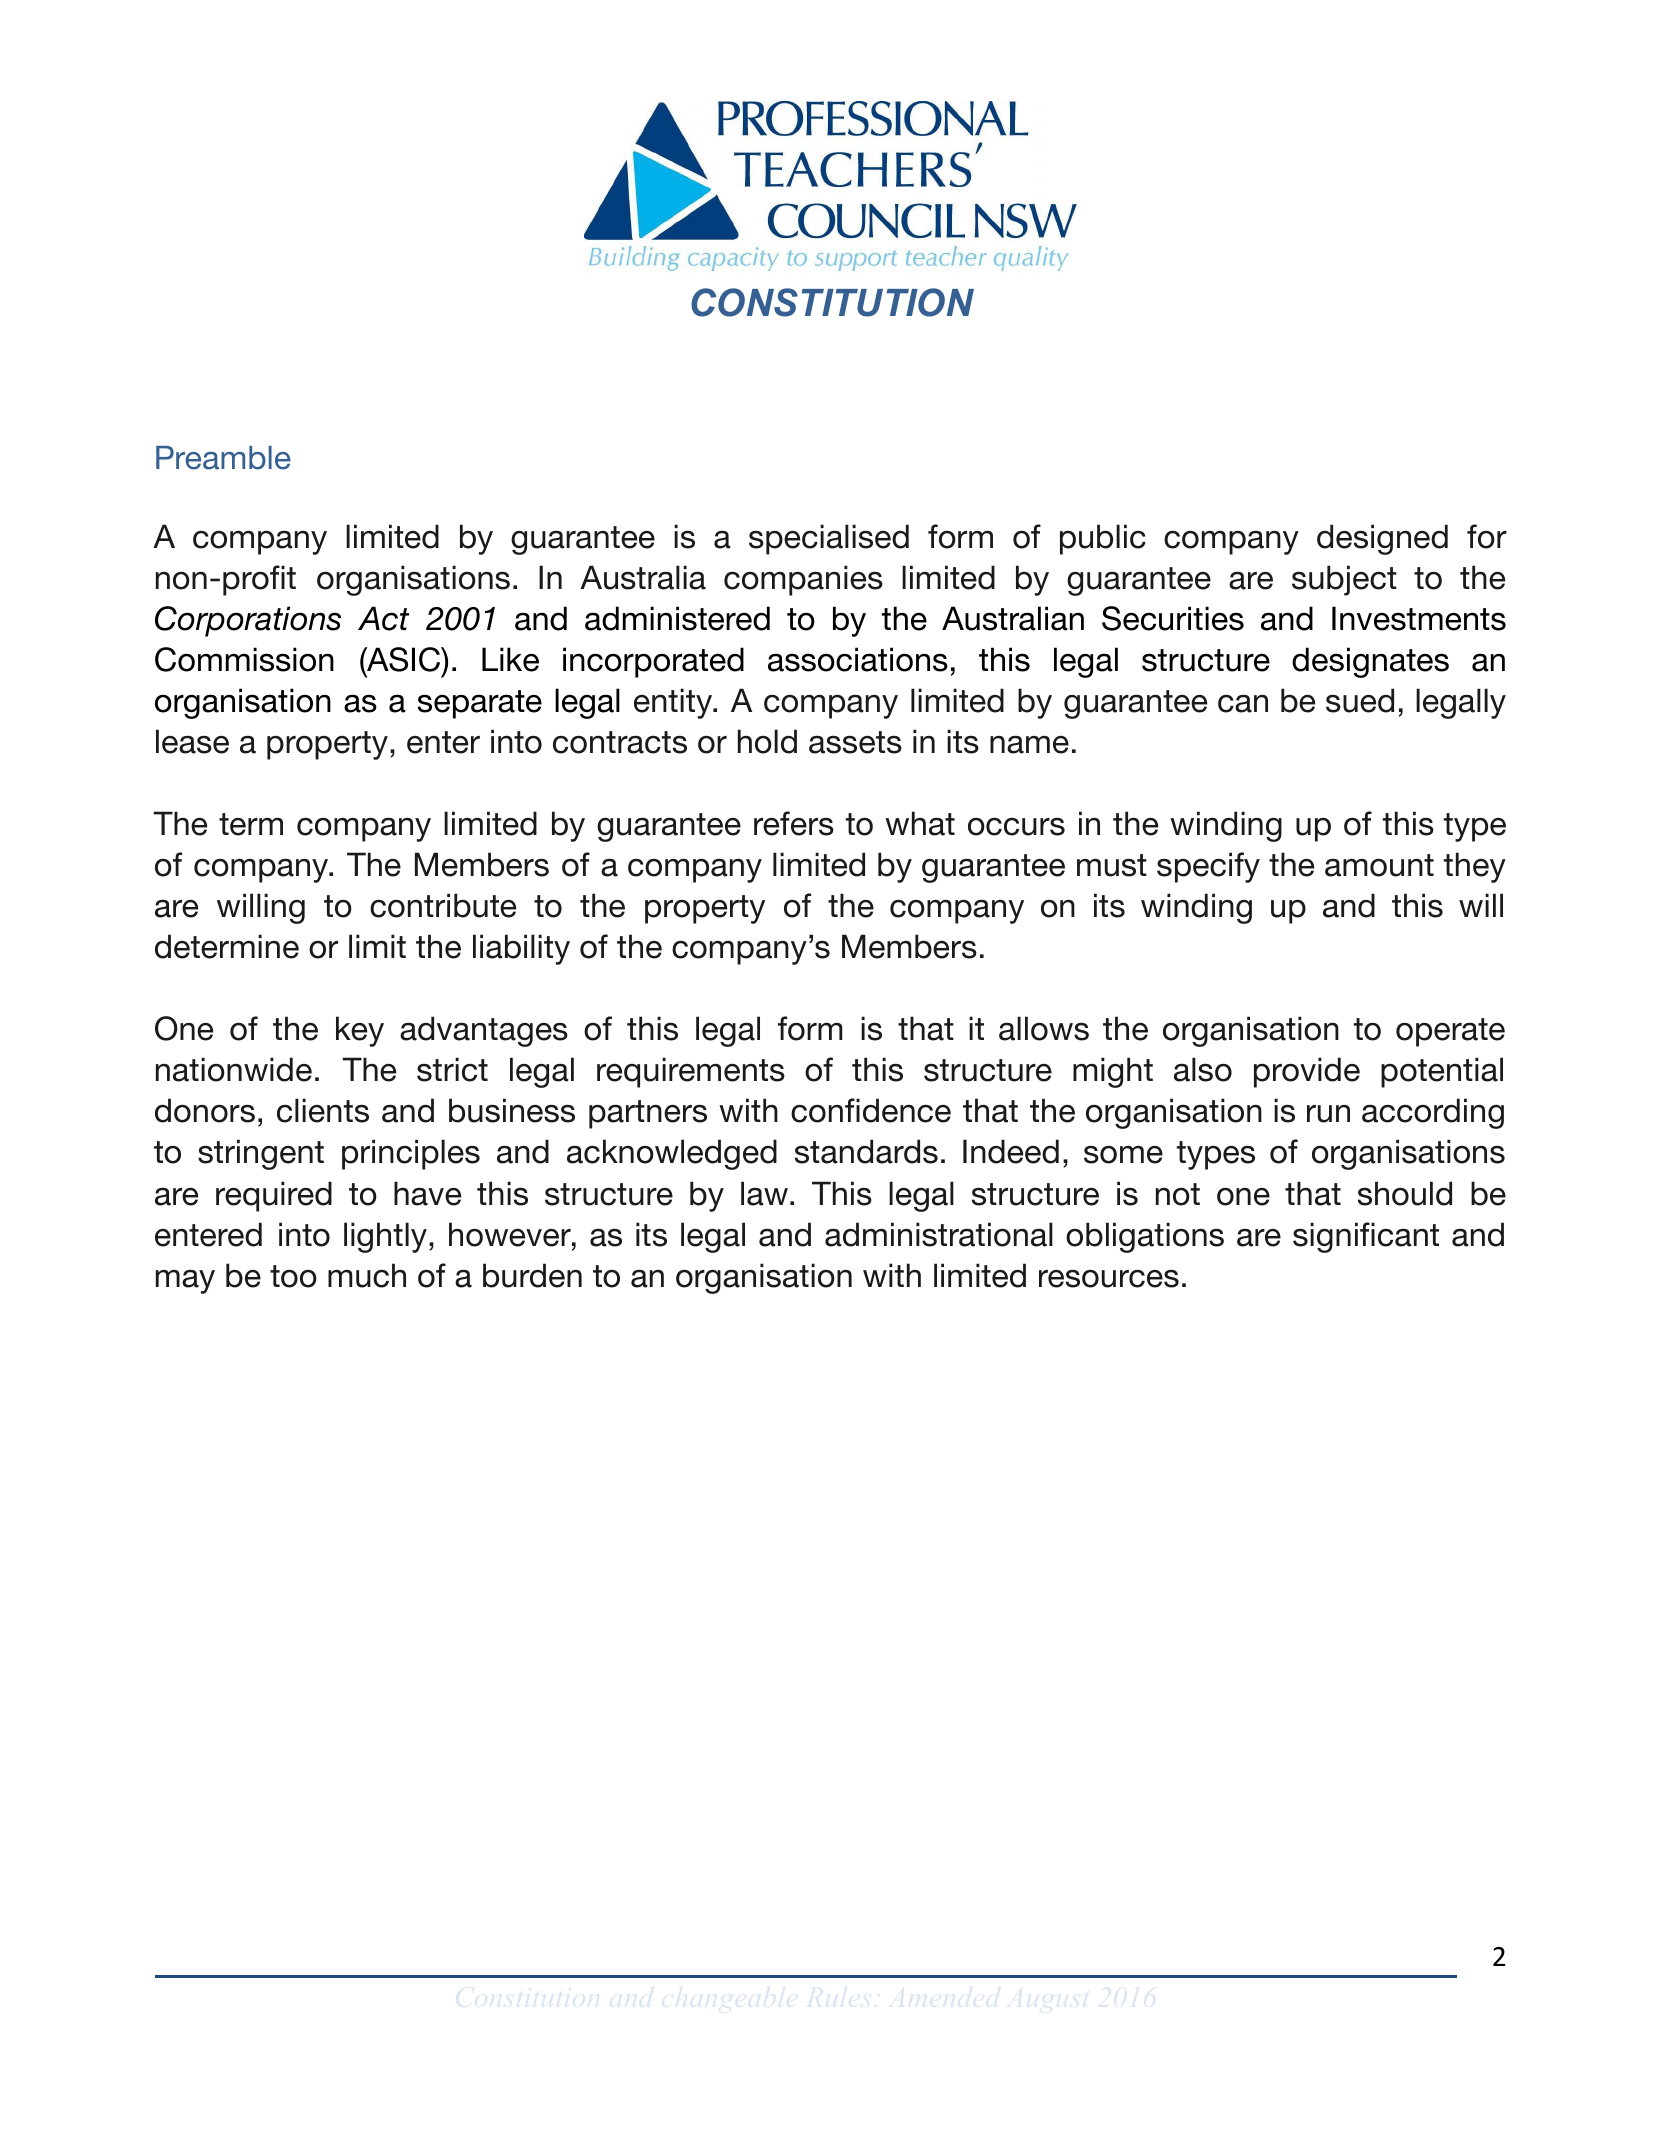 The image size is (1661, 2149). I want to click on requirements, so click(691, 1072).
